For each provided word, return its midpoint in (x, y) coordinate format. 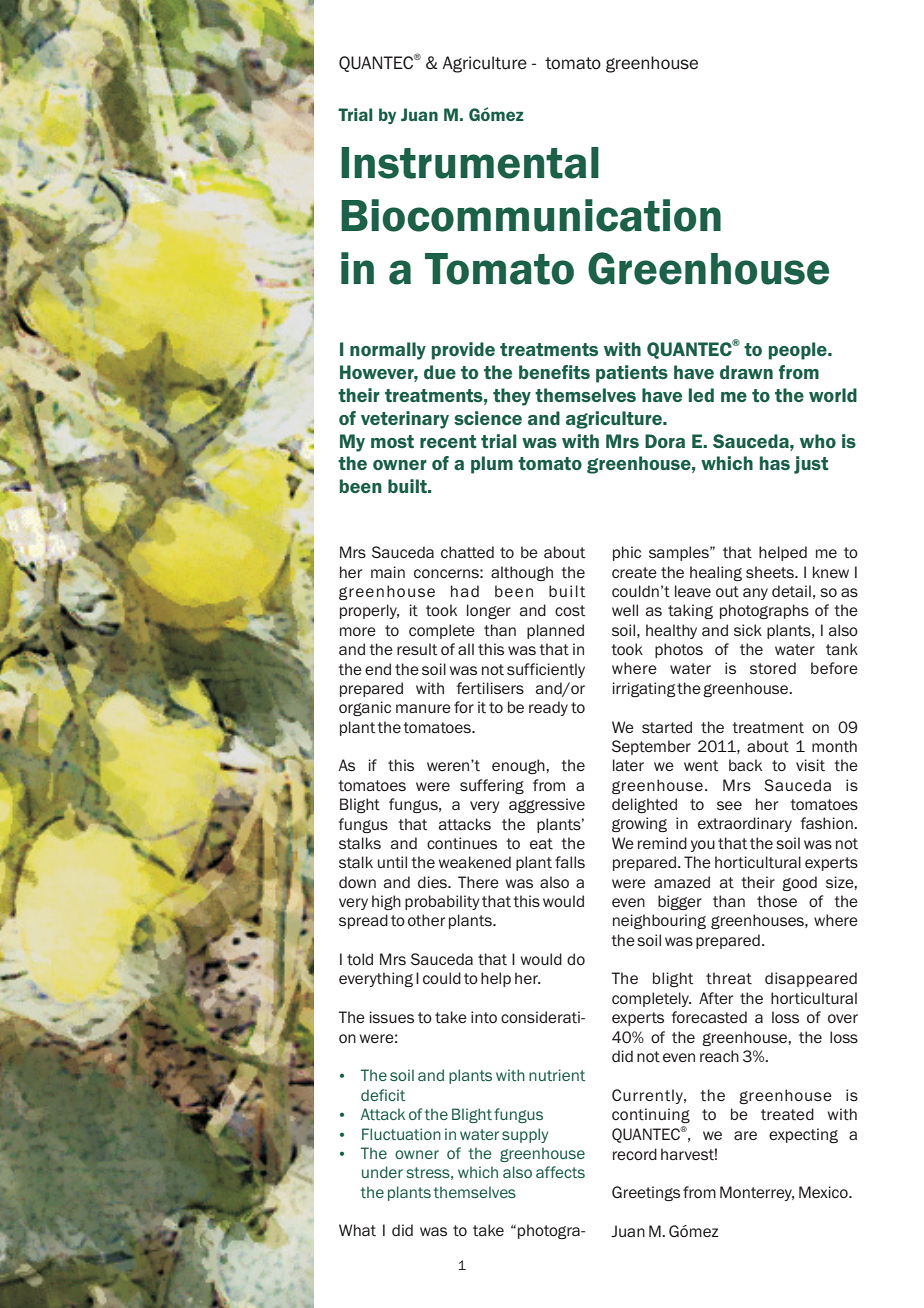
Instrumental (470, 163)
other (426, 920)
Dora (665, 441)
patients (632, 374)
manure (423, 708)
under (382, 1172)
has (775, 463)
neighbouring (659, 921)
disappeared (811, 979)
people (799, 351)
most (392, 441)
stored (773, 668)
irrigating (644, 689)
